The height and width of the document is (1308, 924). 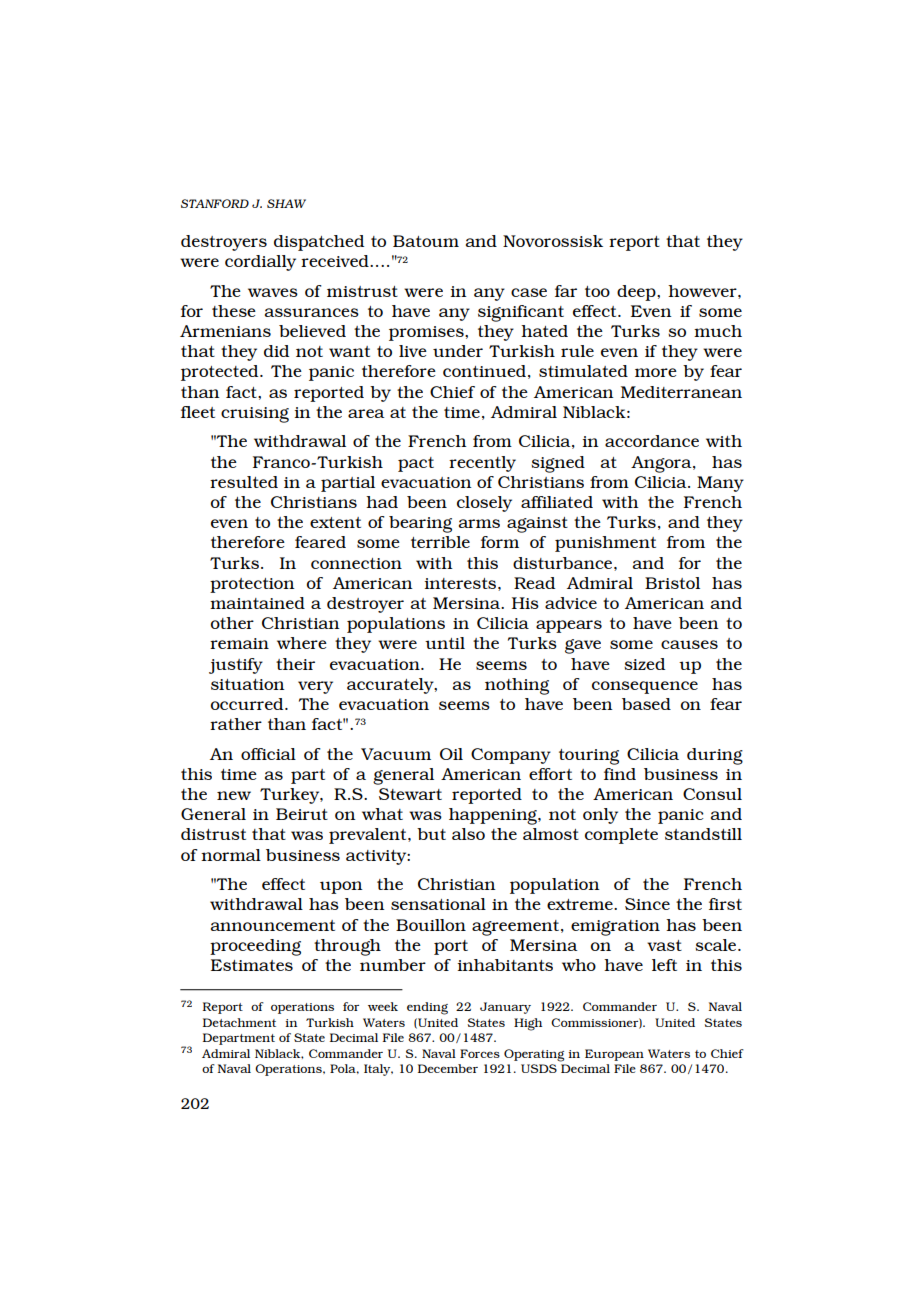 What do you see at coordinates (239, 643) in the document?
I see `remain` at bounding box center [239, 643].
